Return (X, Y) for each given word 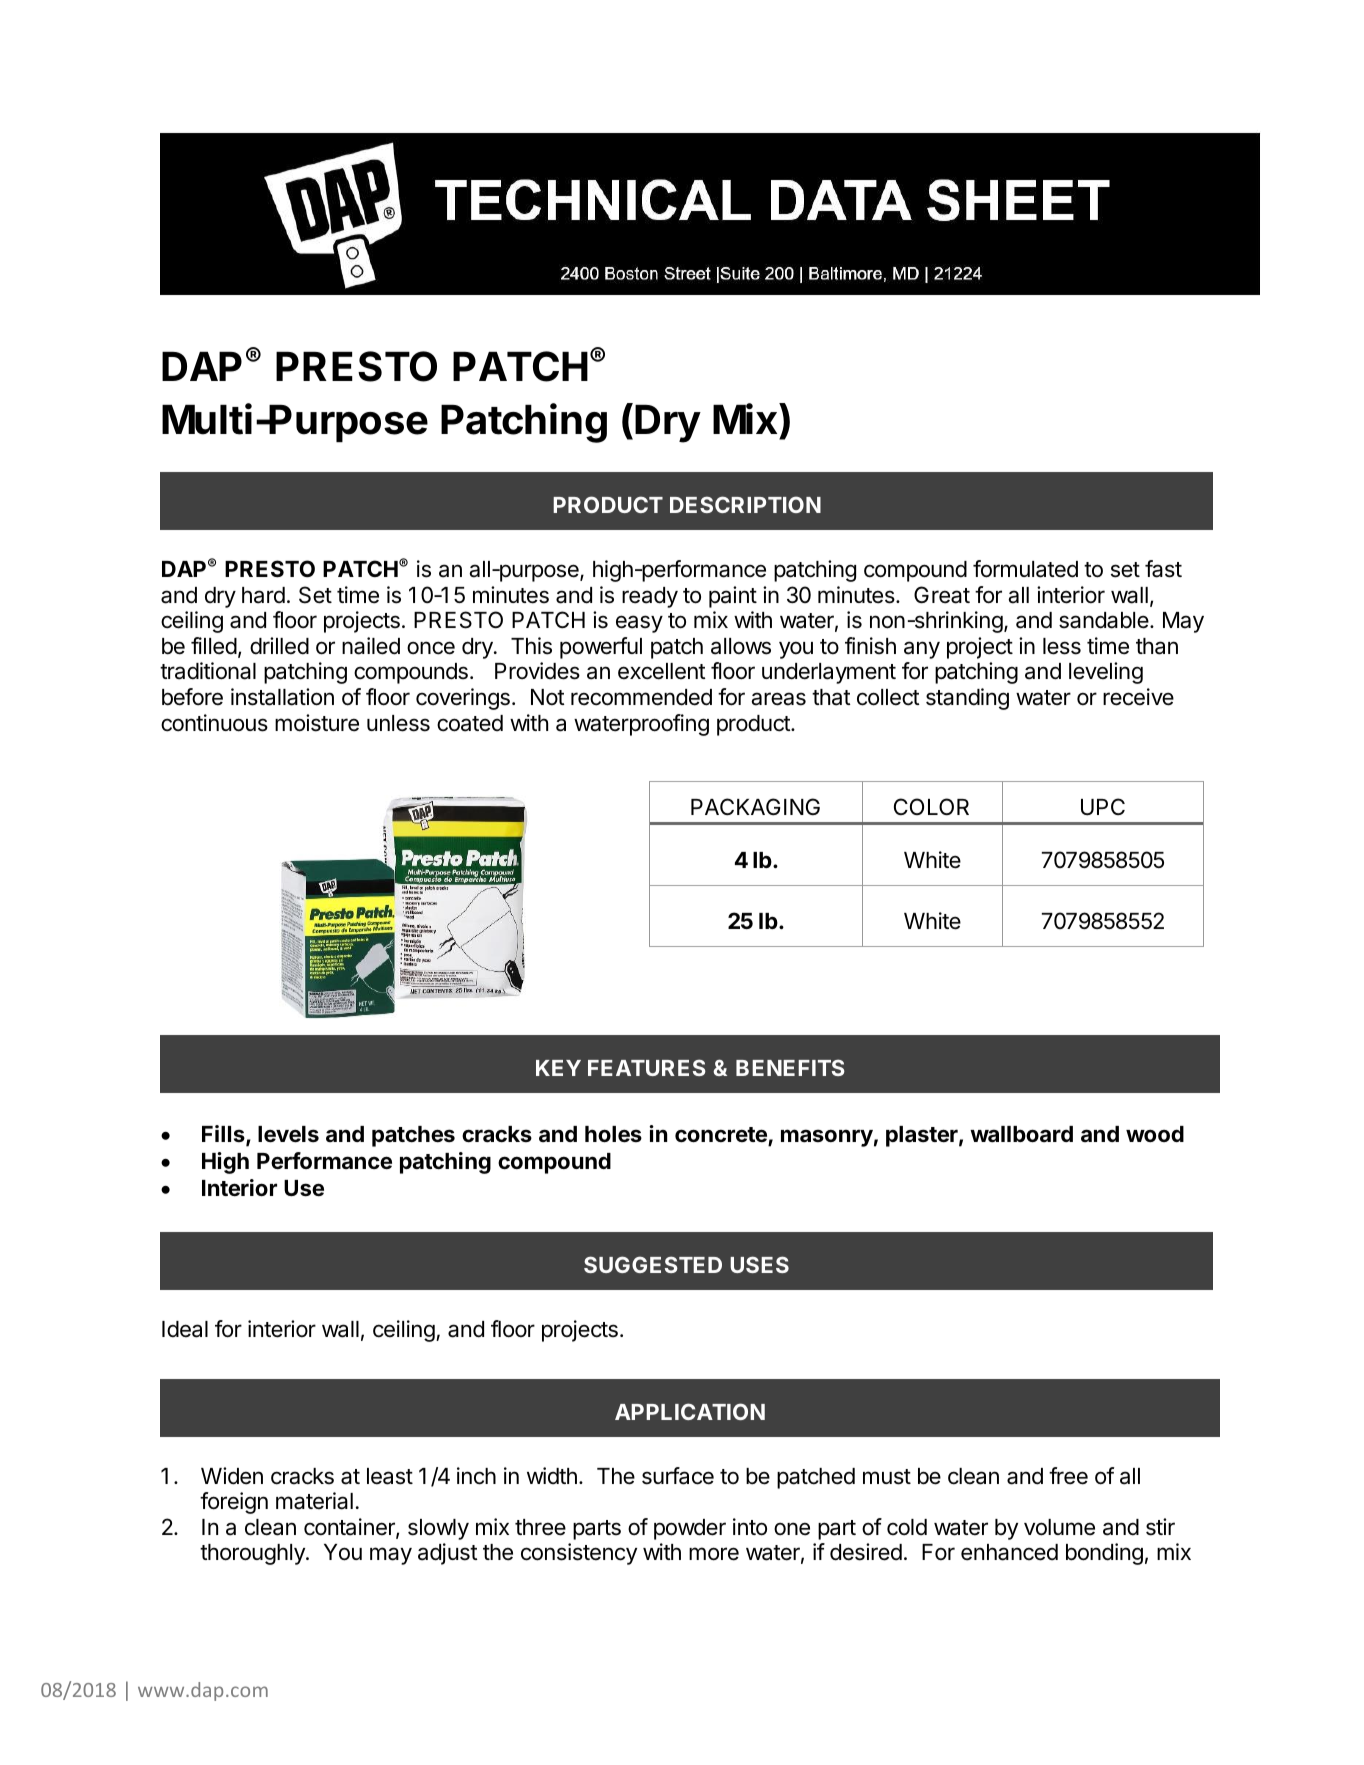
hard (263, 595)
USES (759, 1264)
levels (288, 1134)
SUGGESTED (653, 1264)
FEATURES (647, 1067)
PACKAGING (755, 806)
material (314, 1501)
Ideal (185, 1329)
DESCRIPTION (745, 504)
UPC (1103, 807)
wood (1155, 1134)
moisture (317, 723)
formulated (1025, 569)
